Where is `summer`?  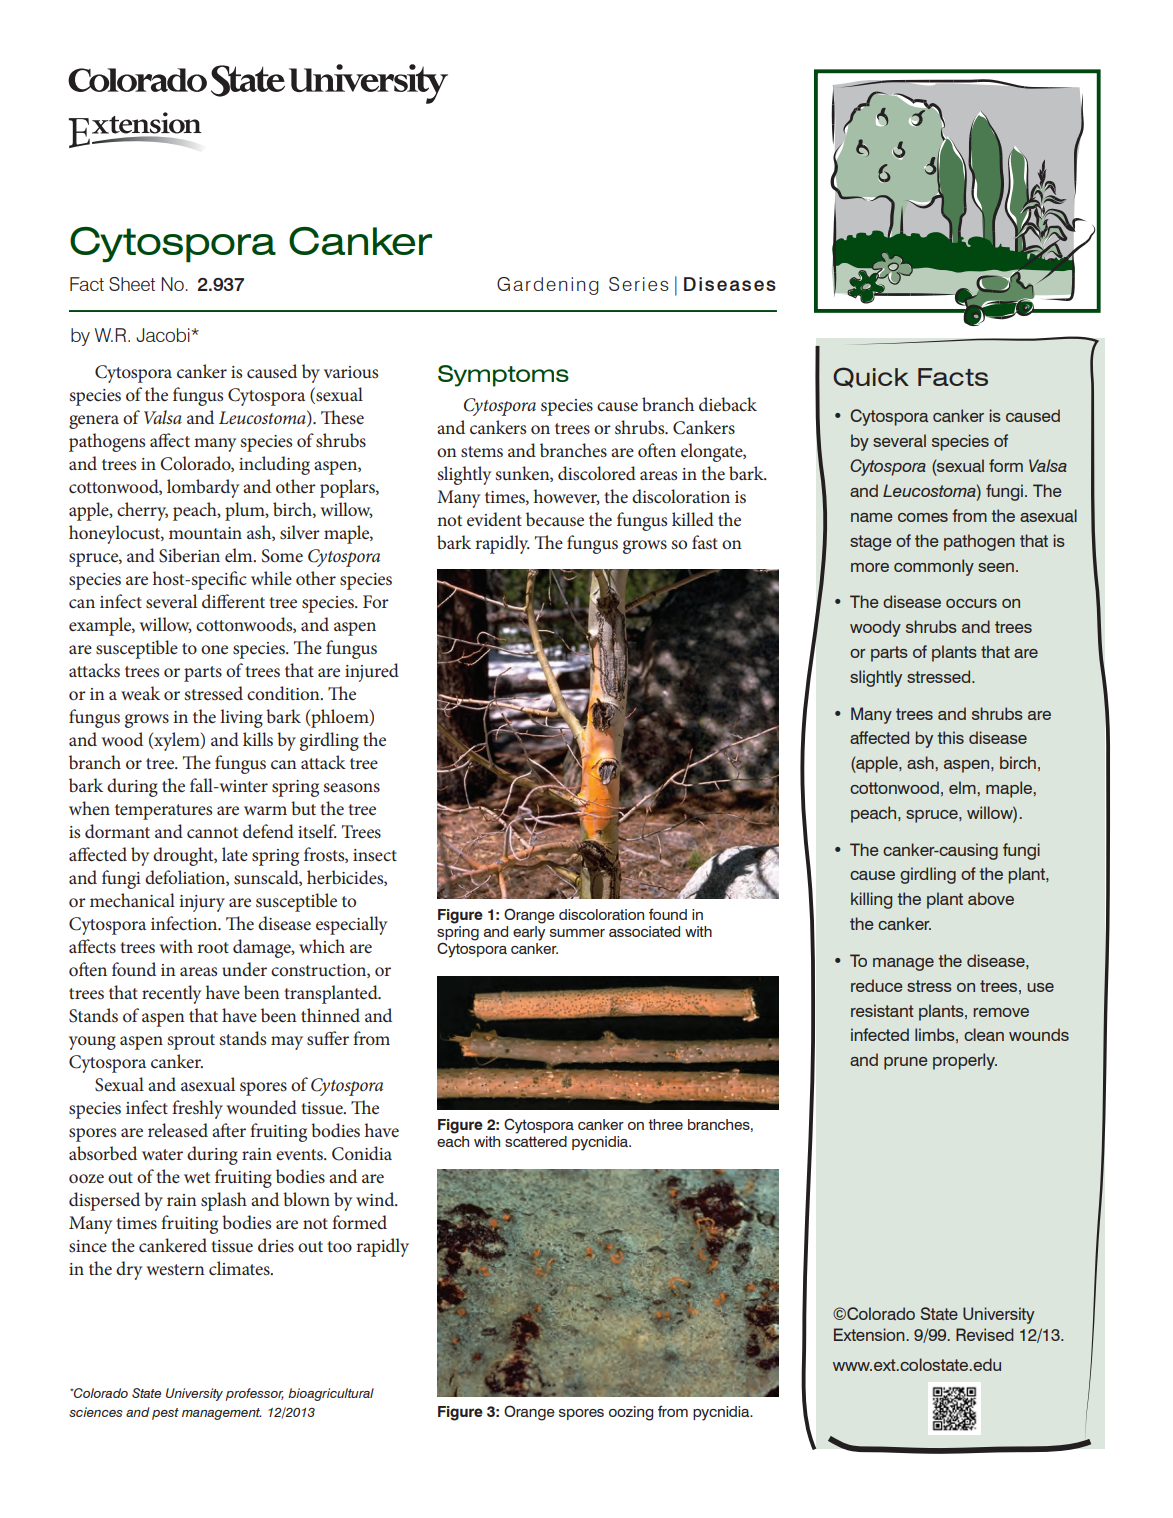
summer is located at coordinates (577, 933).
